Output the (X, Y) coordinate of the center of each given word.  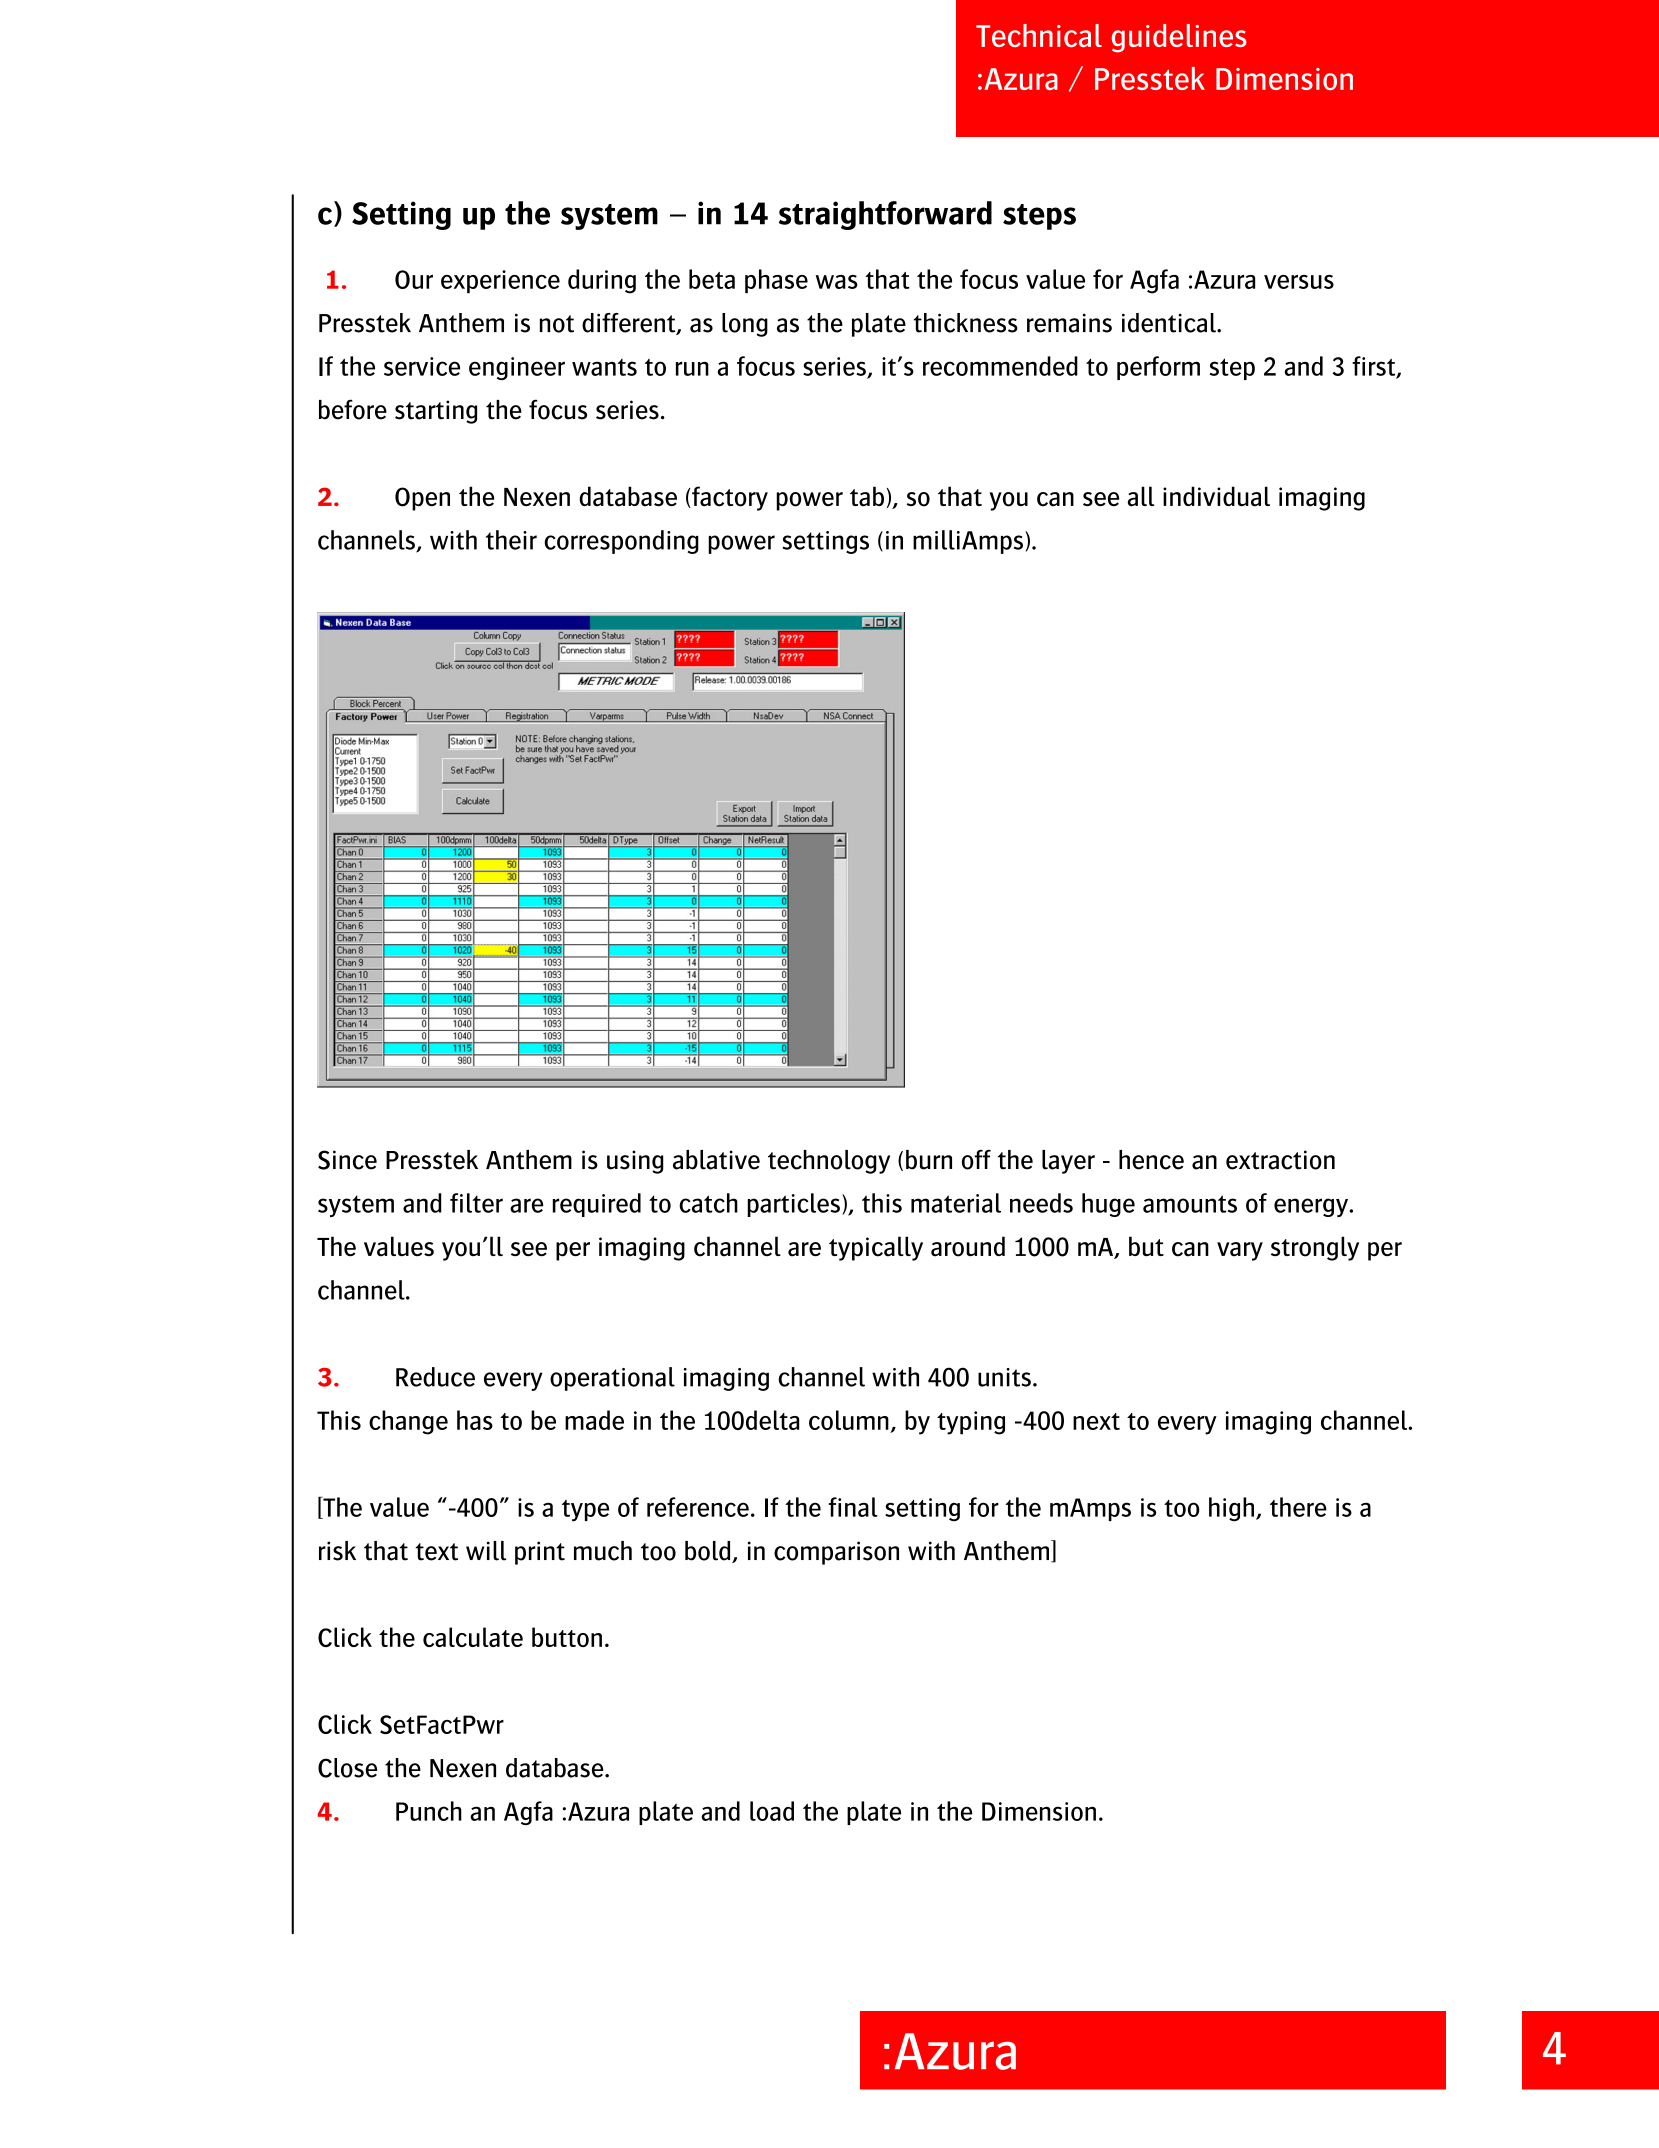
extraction (1280, 1160)
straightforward (885, 215)
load (772, 1811)
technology (829, 1162)
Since (347, 1160)
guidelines (1179, 38)
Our (414, 279)
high (1231, 1509)
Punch (429, 1811)
